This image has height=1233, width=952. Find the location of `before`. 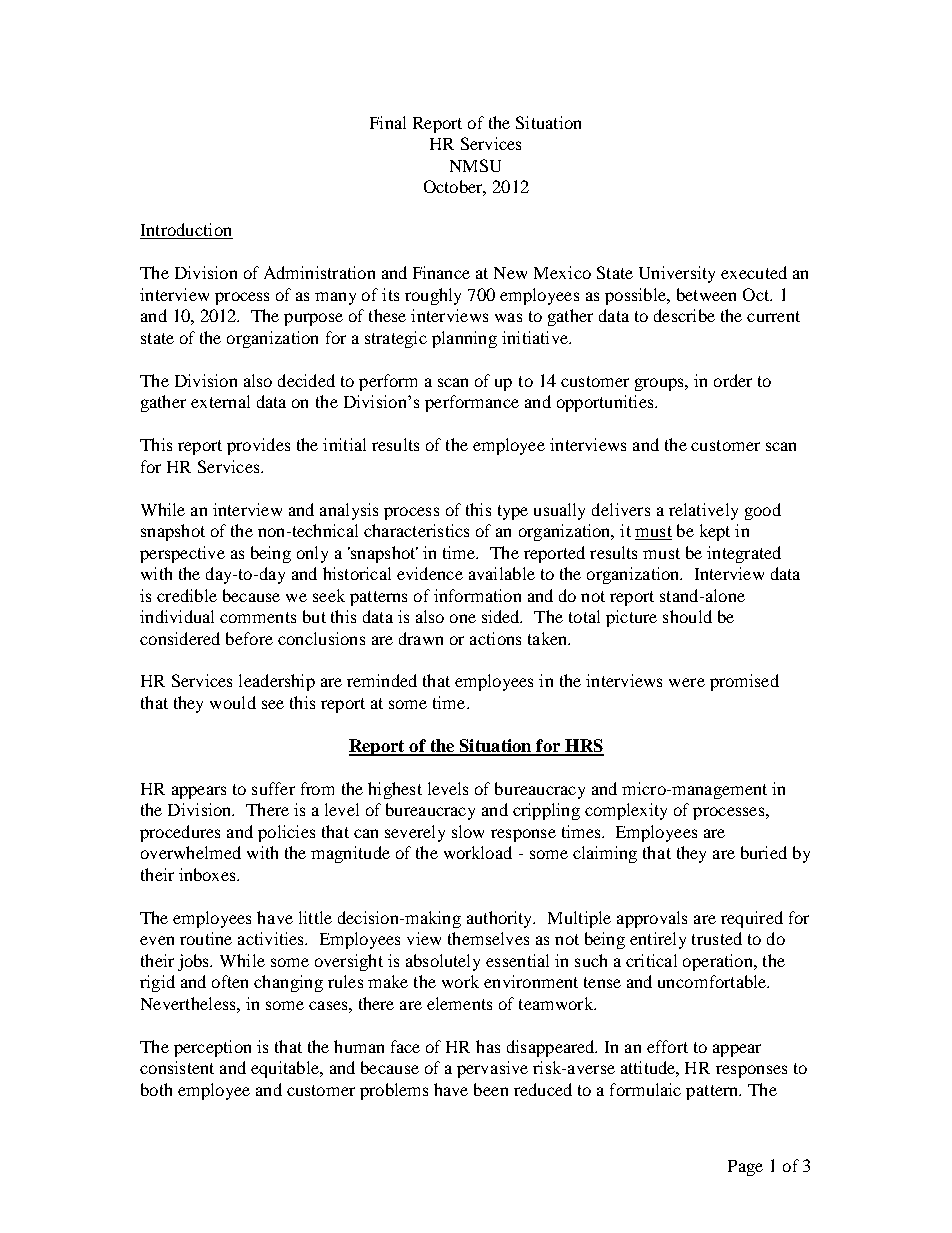

before is located at coordinates (249, 638).
